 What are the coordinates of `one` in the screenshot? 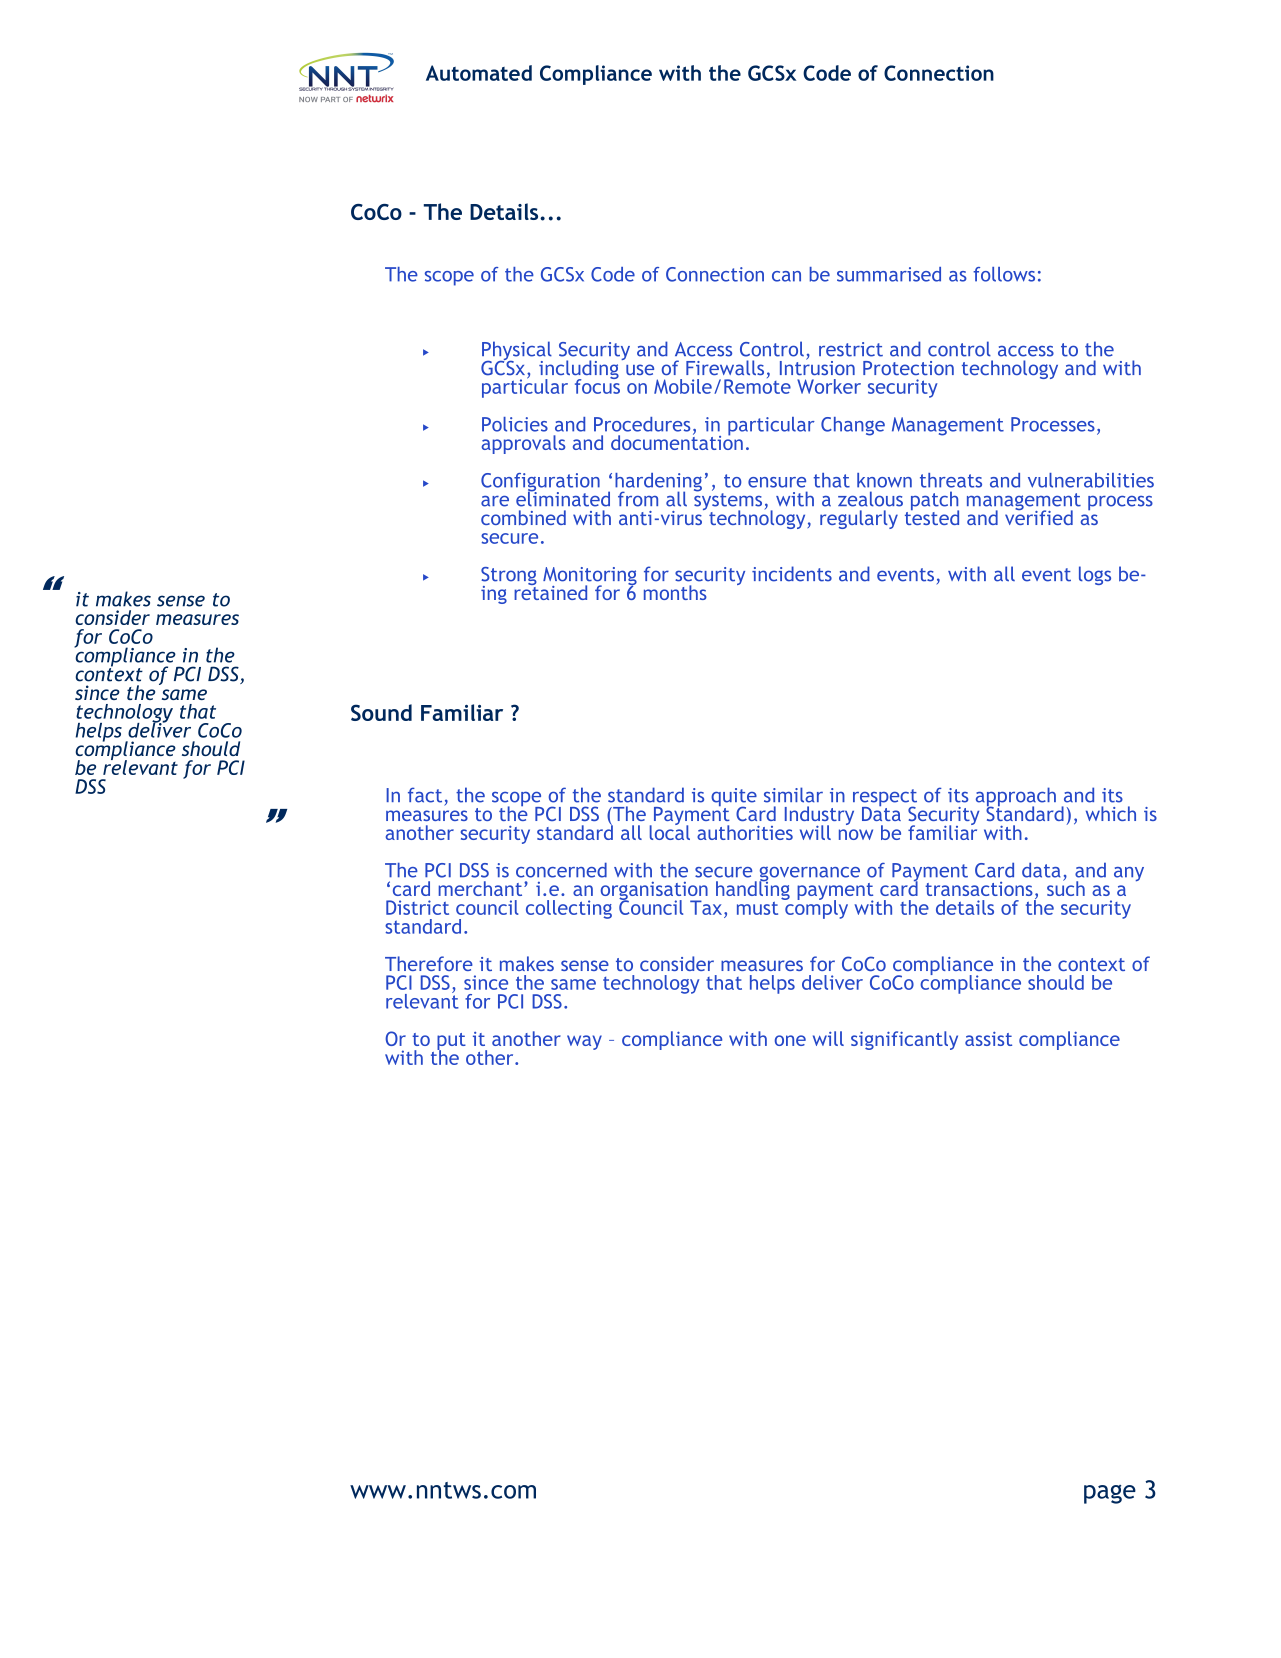 It's located at (790, 1040).
